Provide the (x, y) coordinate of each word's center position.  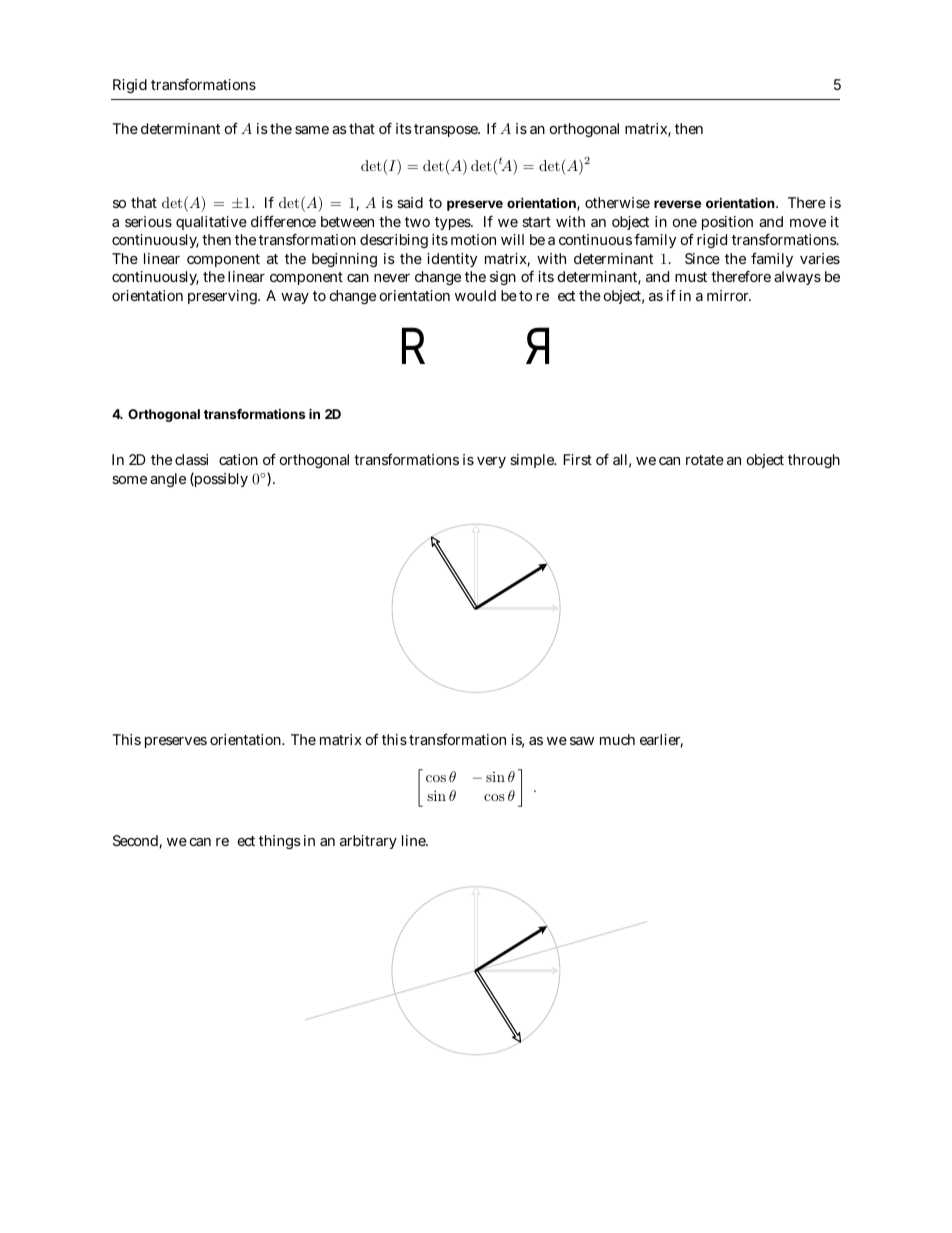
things (280, 842)
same (312, 130)
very (491, 462)
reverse (677, 204)
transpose (447, 130)
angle (168, 480)
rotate (705, 460)
